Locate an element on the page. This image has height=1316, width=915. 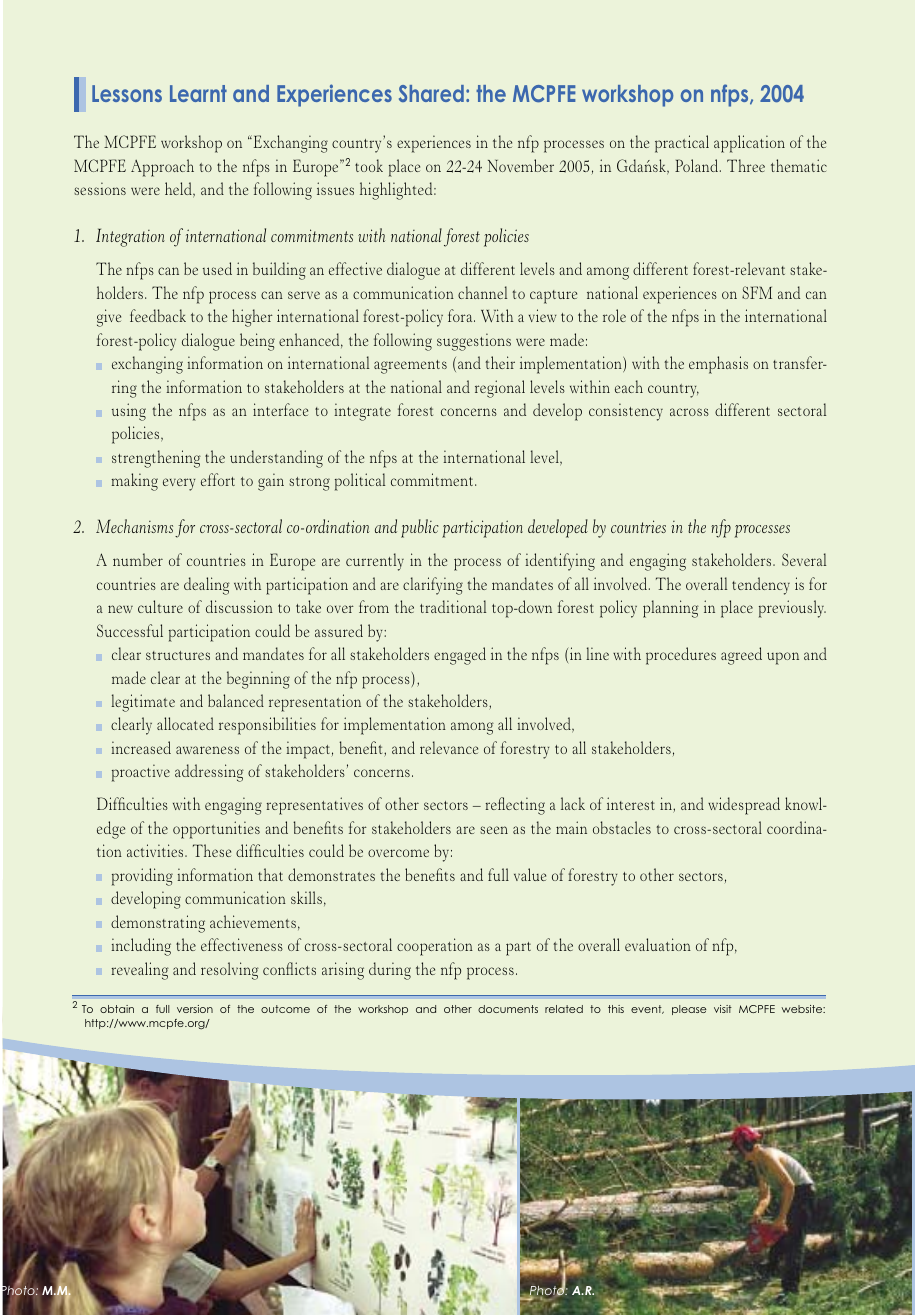
agreed is located at coordinates (741, 656).
